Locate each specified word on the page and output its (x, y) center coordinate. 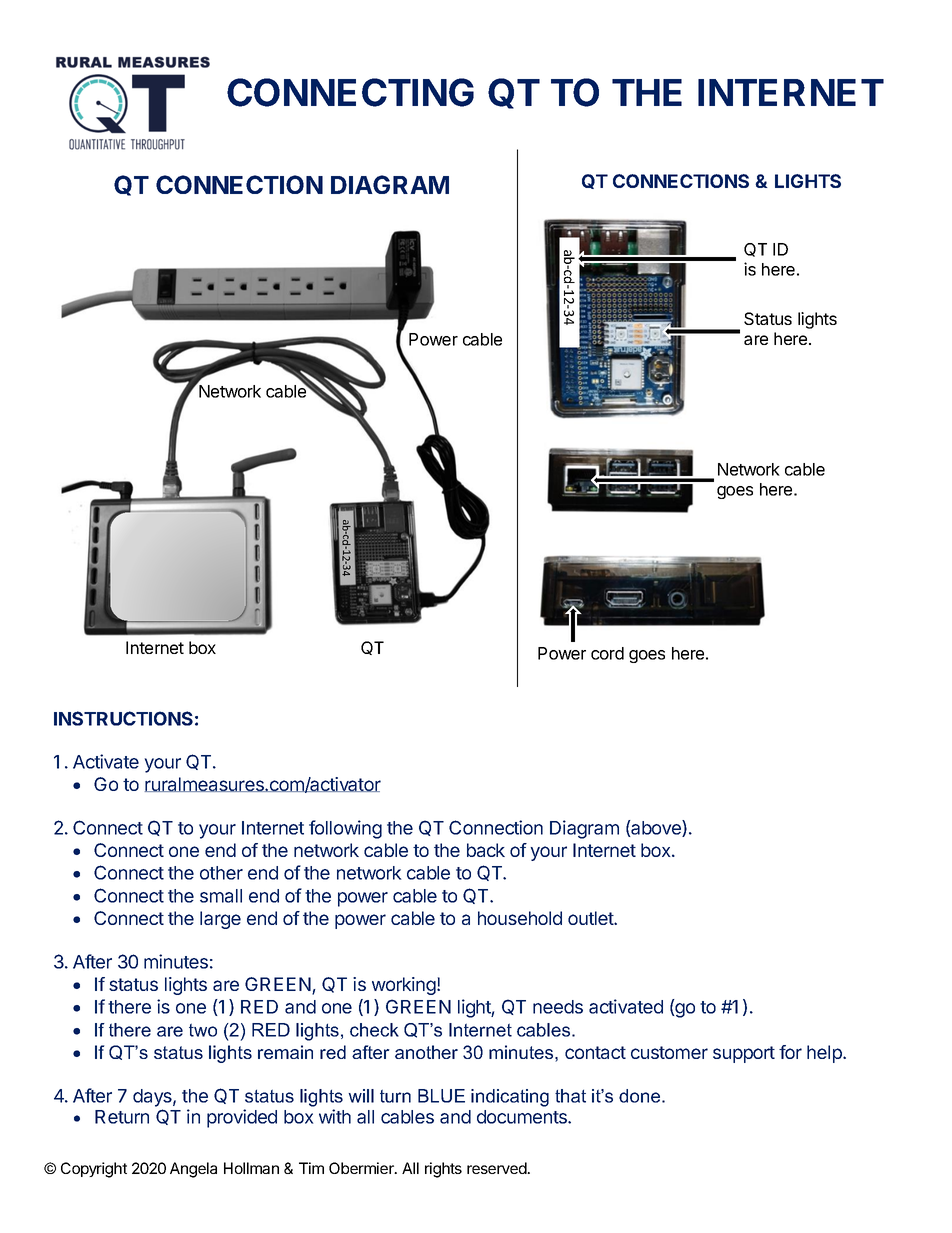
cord (607, 653)
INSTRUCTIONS (123, 718)
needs (558, 1007)
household (520, 918)
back (486, 850)
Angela (193, 1170)
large (220, 920)
